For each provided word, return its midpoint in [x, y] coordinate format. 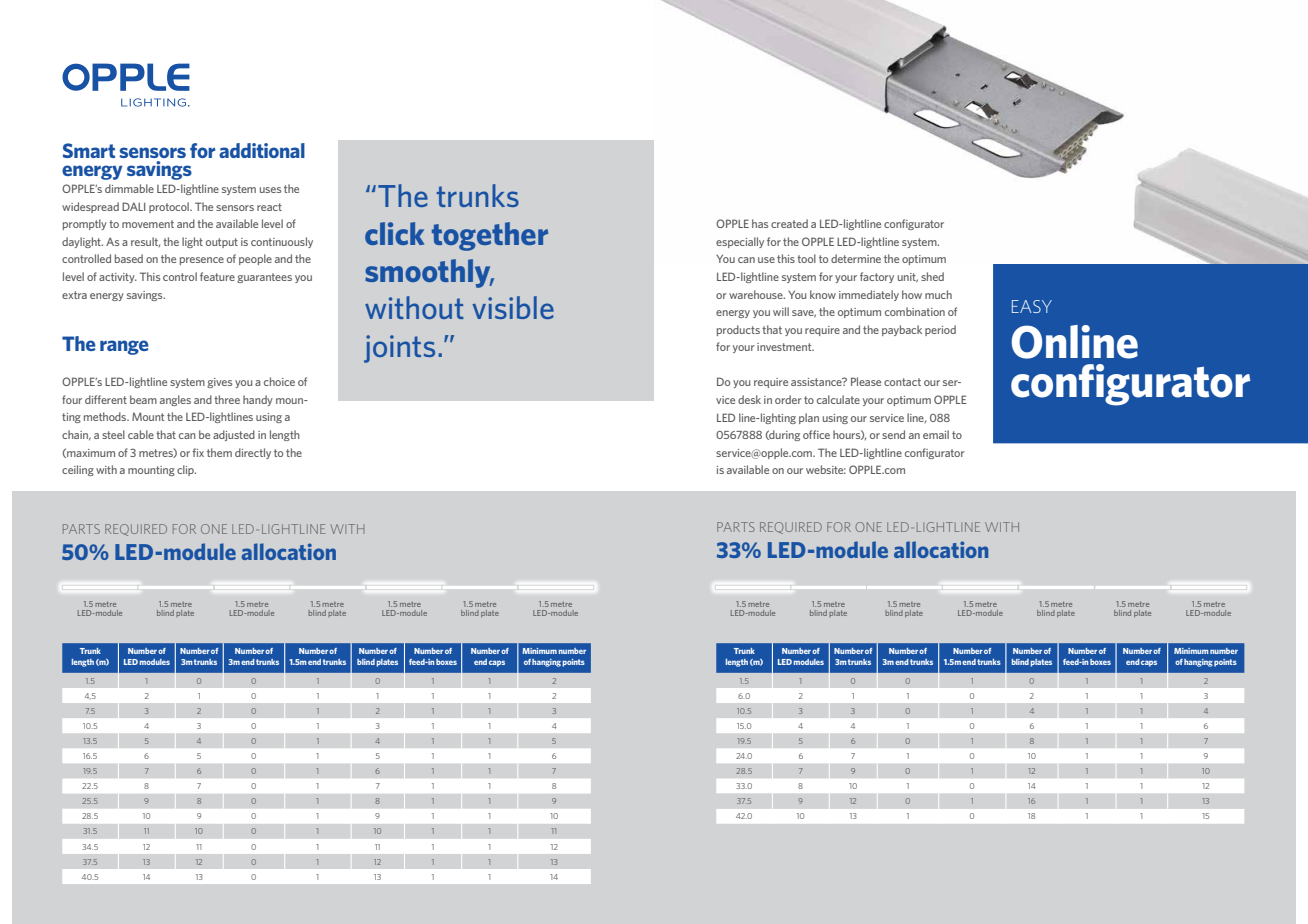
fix [198, 452]
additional [262, 150]
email [936, 434]
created [789, 223]
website [826, 469]
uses [270, 190]
